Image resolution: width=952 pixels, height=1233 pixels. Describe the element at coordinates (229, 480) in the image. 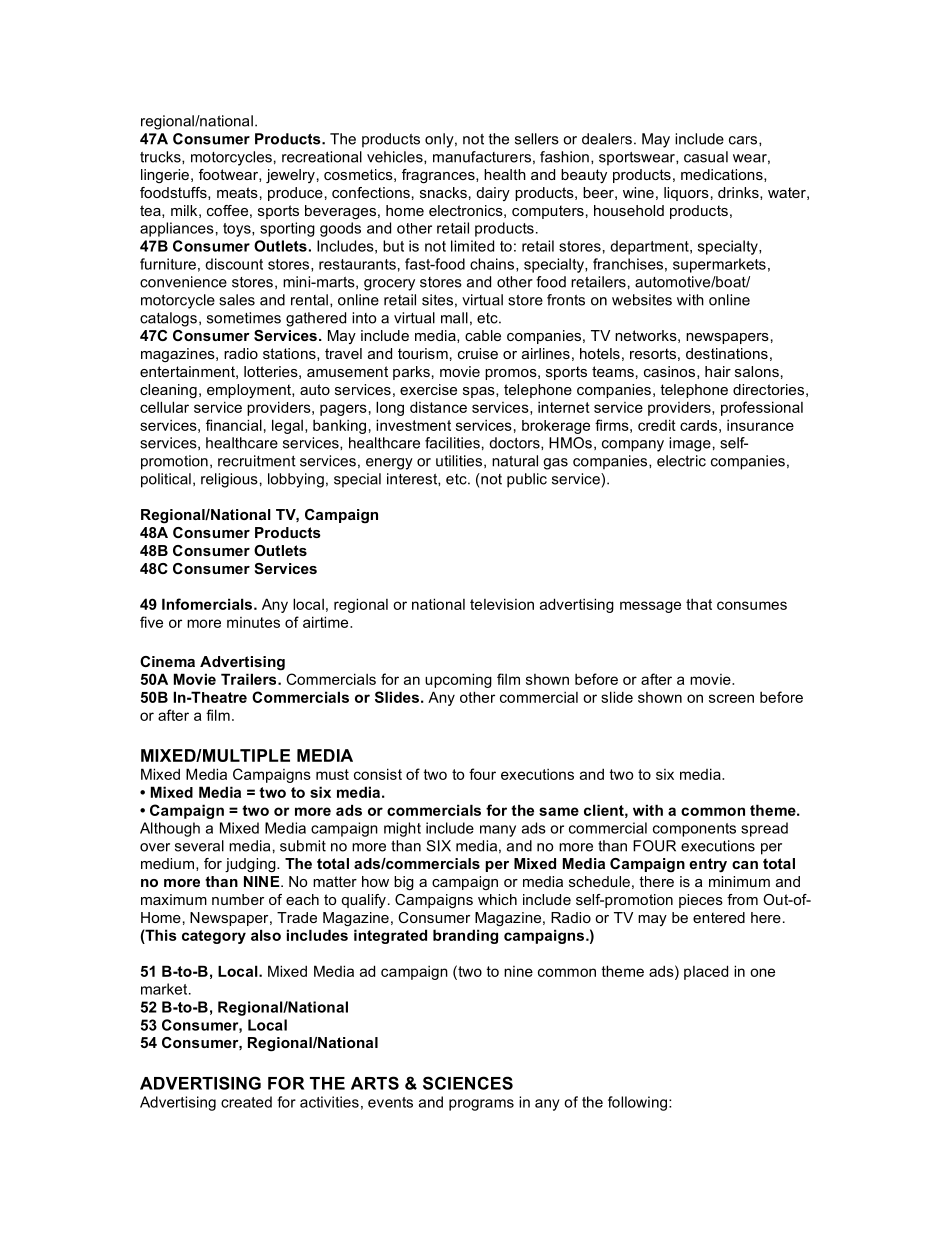

I see `religious` at that location.
